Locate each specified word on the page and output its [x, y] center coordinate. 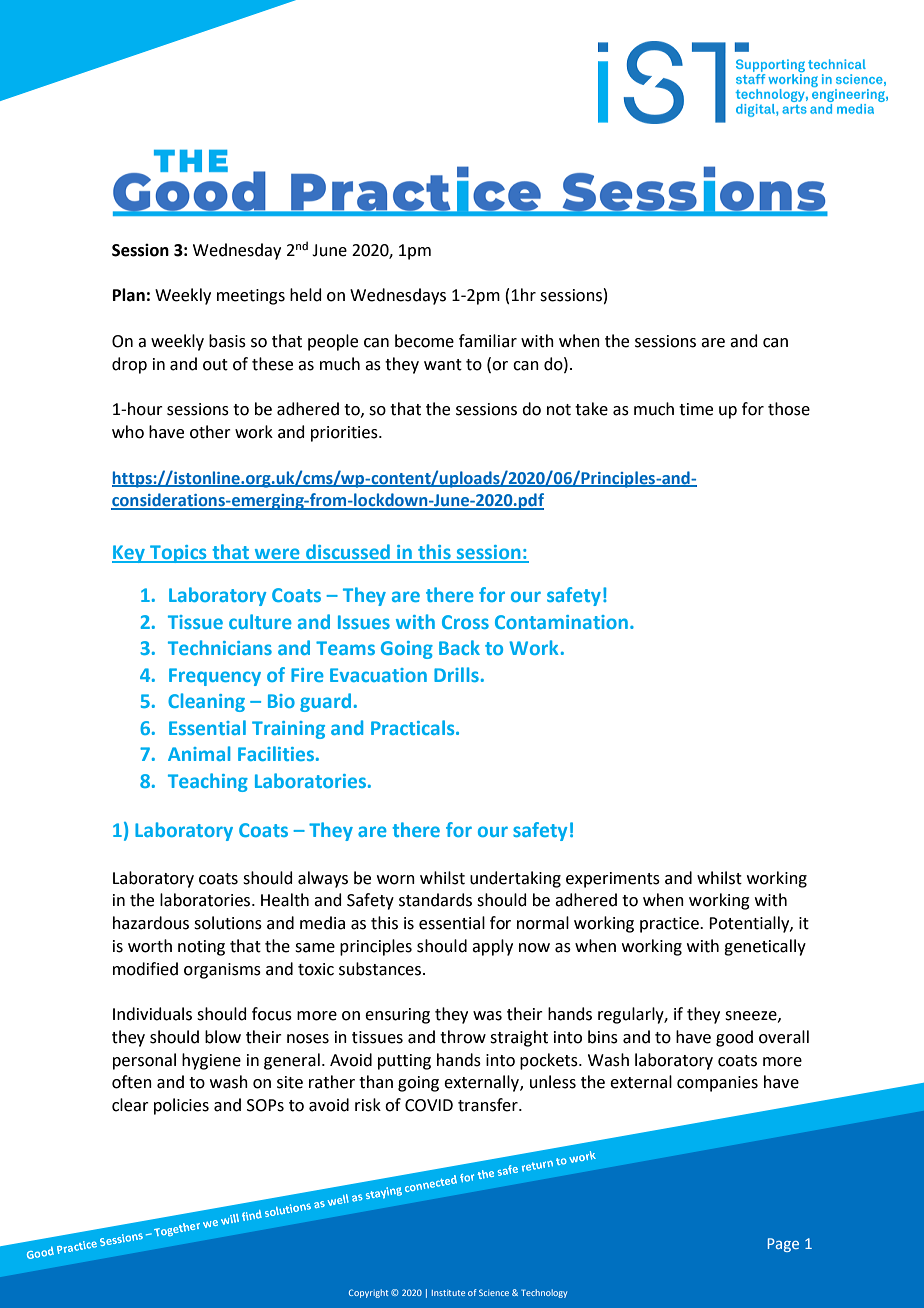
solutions [228, 923]
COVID [429, 1105]
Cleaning [206, 702]
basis [227, 341]
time [696, 409]
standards [435, 900]
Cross [465, 622]
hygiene [211, 1061]
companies [717, 1084]
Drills [456, 674]
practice [670, 925]
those [789, 409]
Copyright [368, 1293]
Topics [178, 554]
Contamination [561, 622]
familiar [488, 341]
